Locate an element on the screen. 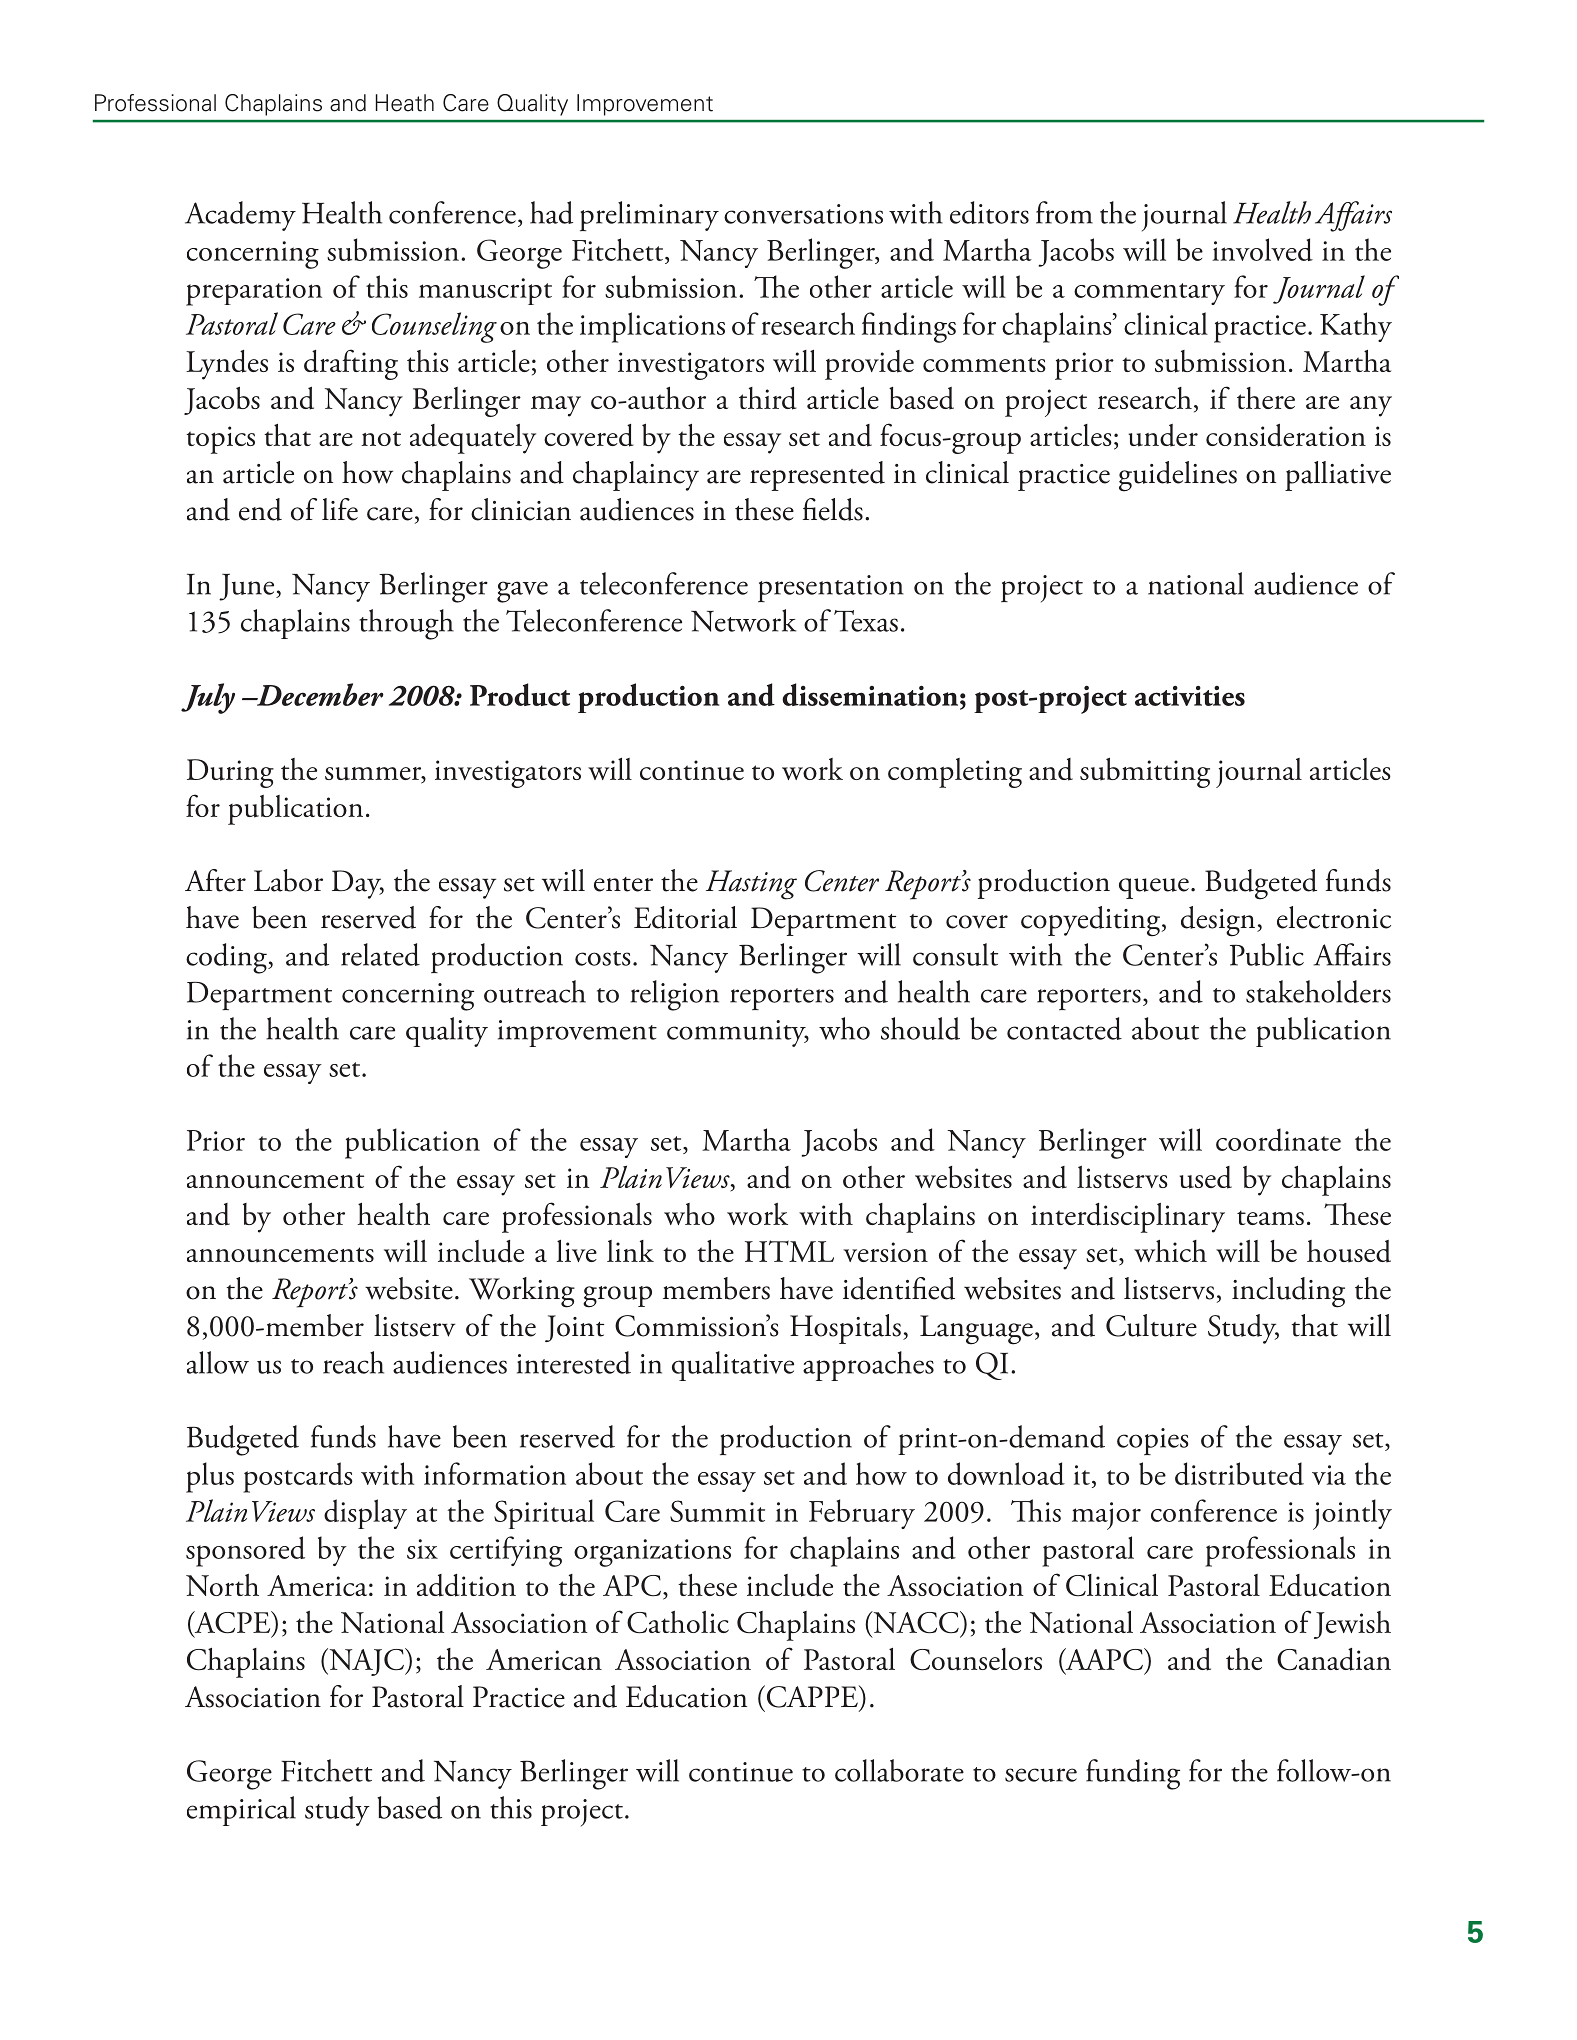  Catholic is located at coordinates (678, 1622).
